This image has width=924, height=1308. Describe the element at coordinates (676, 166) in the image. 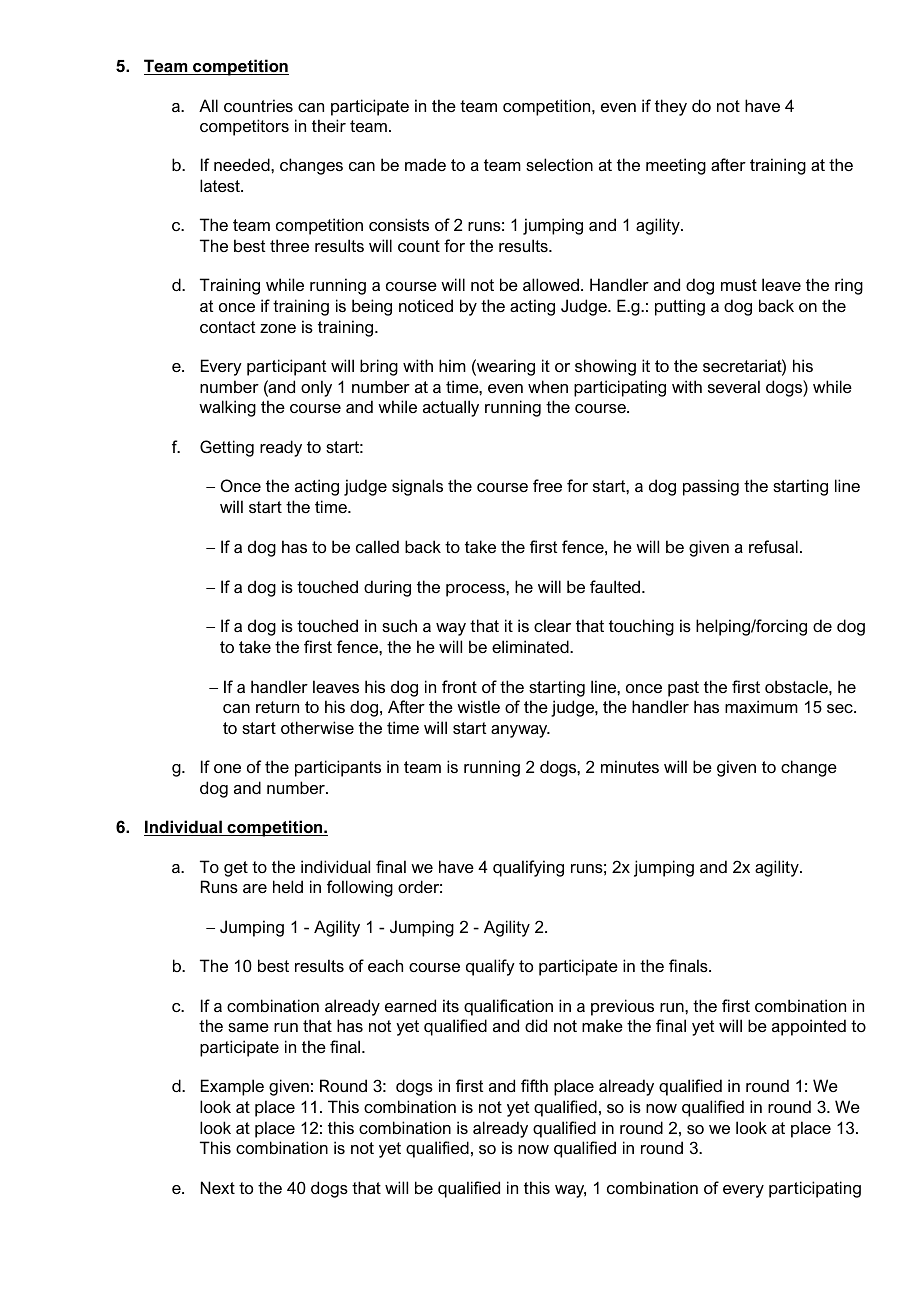

I see `meeting` at that location.
